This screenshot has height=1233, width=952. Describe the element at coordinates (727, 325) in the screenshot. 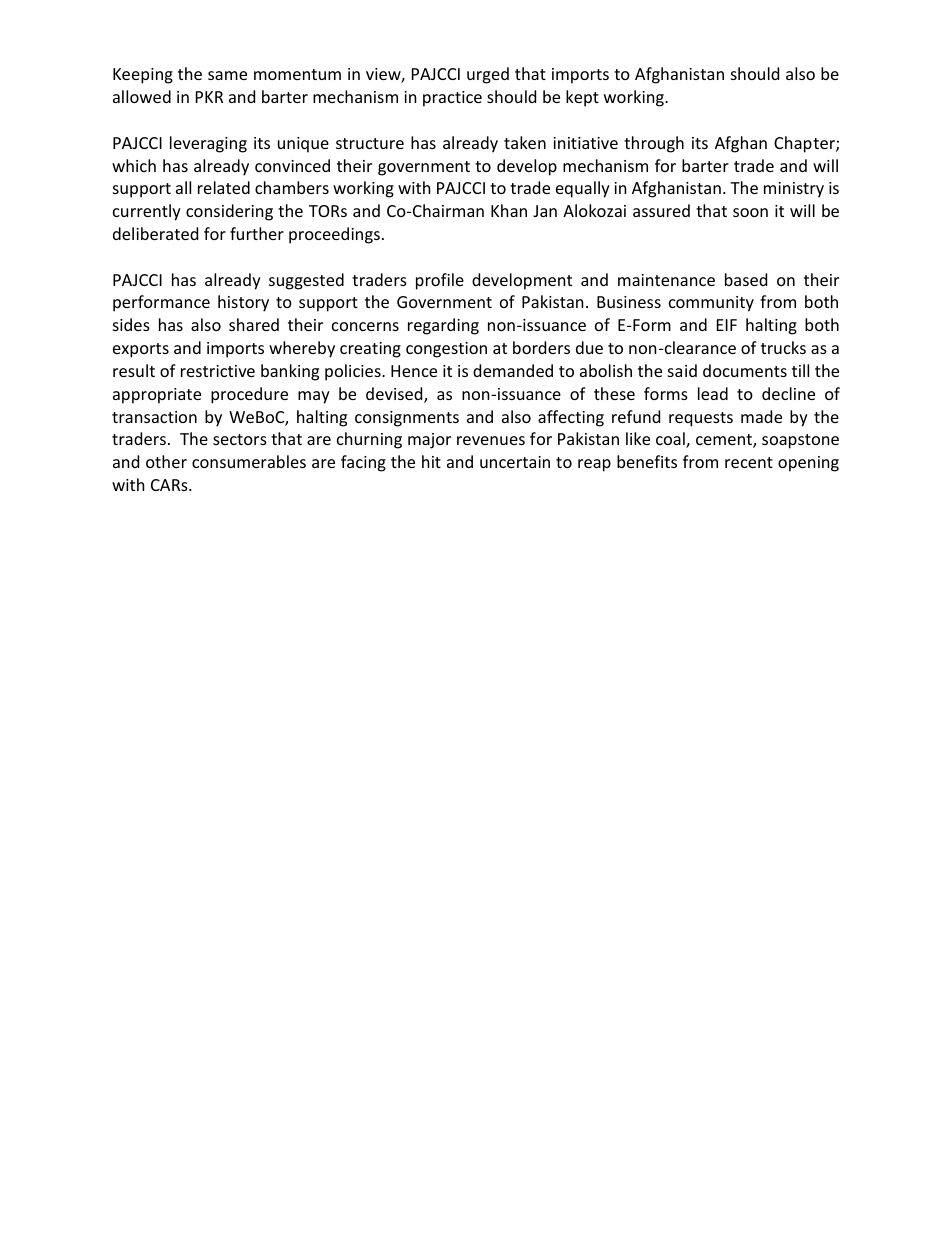

I see `EIF` at that location.
